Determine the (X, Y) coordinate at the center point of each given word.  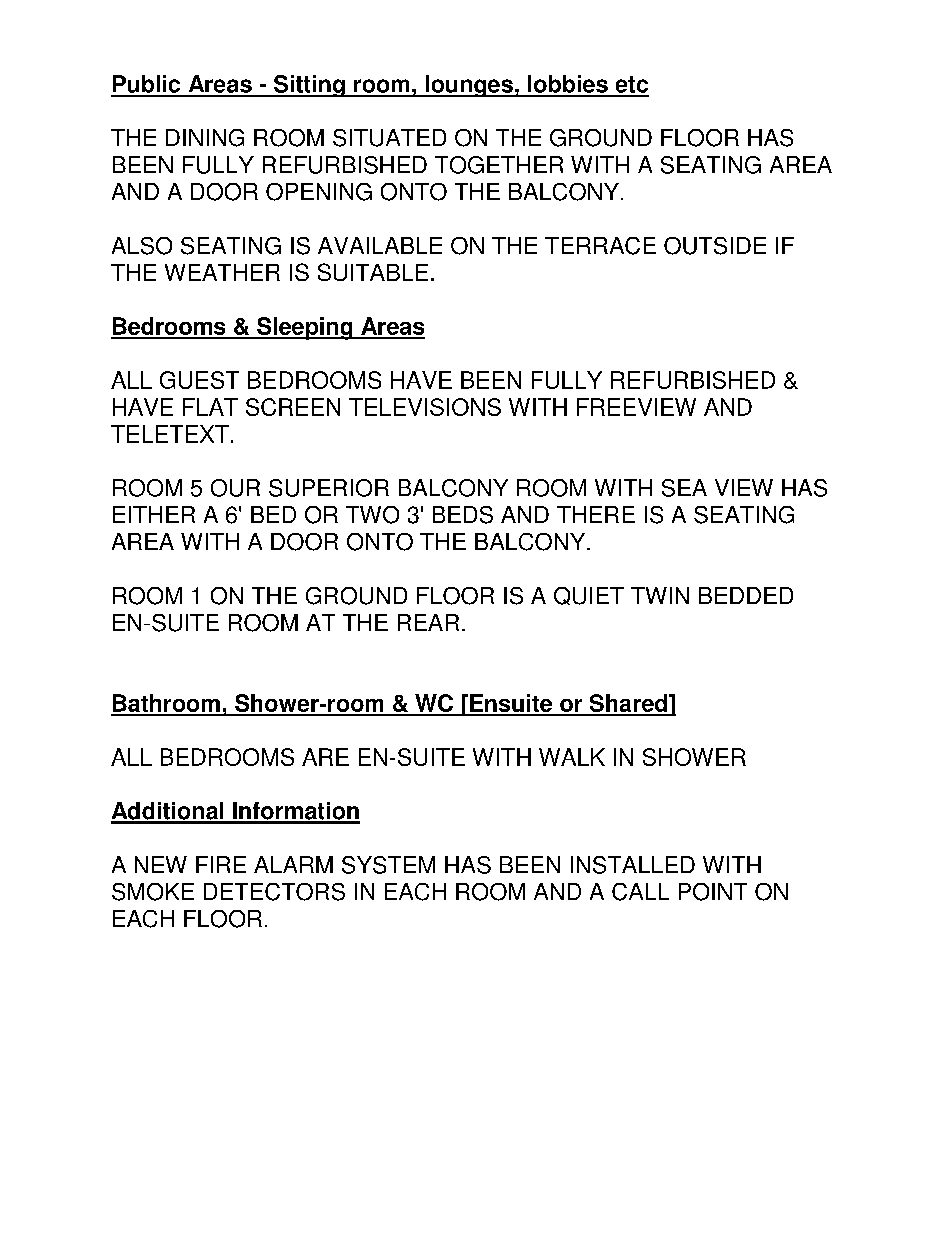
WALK (572, 757)
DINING (205, 138)
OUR (235, 488)
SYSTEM (388, 865)
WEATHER (222, 272)
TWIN (660, 595)
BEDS (463, 515)
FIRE (221, 864)
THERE (596, 514)
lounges (469, 86)
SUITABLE (373, 272)
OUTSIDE (715, 246)
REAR (428, 622)
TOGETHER (499, 165)
